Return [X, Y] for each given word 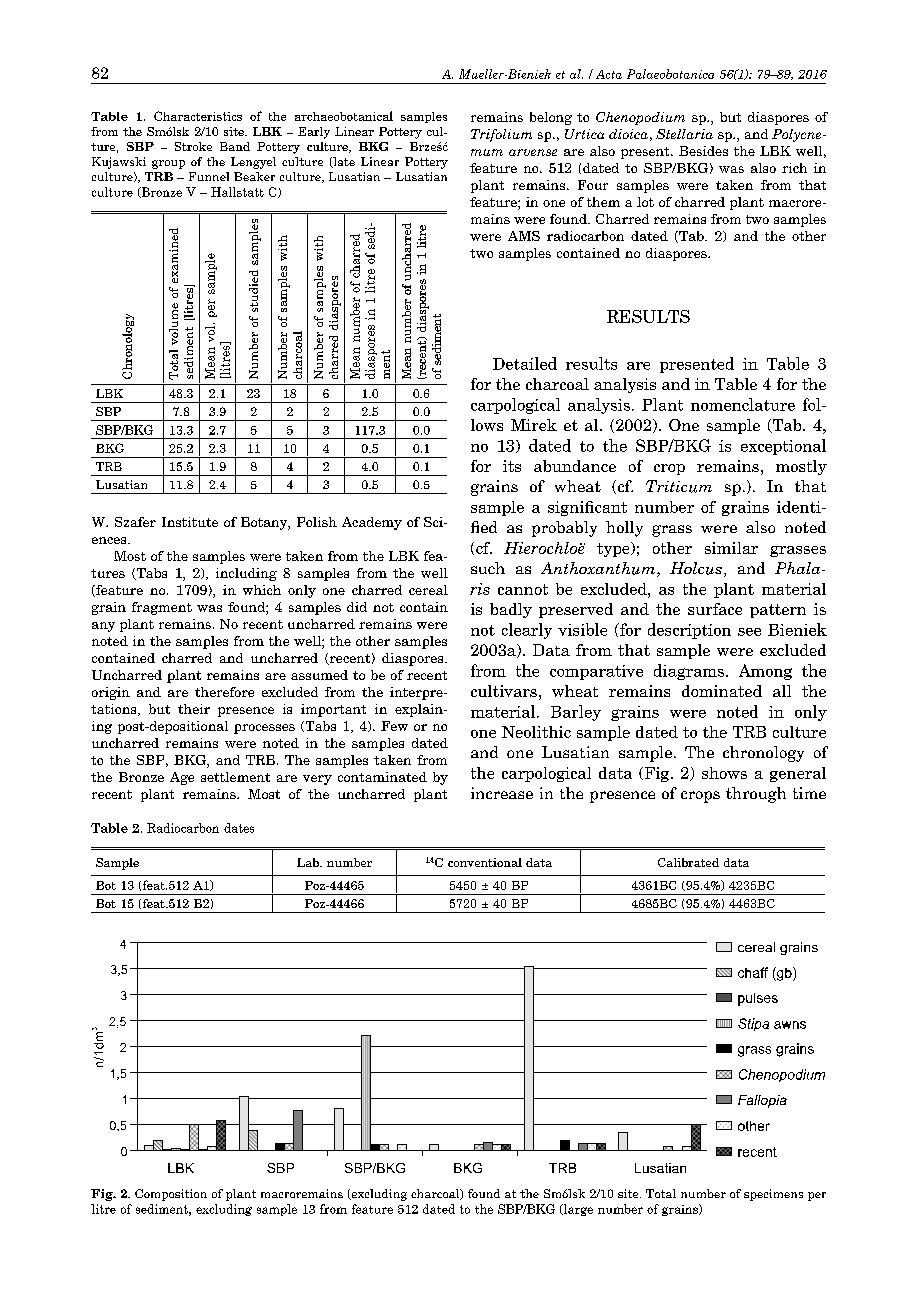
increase [502, 793]
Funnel [209, 176]
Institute [190, 522]
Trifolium [501, 135]
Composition [171, 1195]
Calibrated [688, 862]
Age [182, 778]
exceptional [783, 447]
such [488, 568]
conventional [485, 862]
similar [731, 548]
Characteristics [198, 116]
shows [724, 773]
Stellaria [684, 134]
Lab [309, 862]
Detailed [525, 363]
